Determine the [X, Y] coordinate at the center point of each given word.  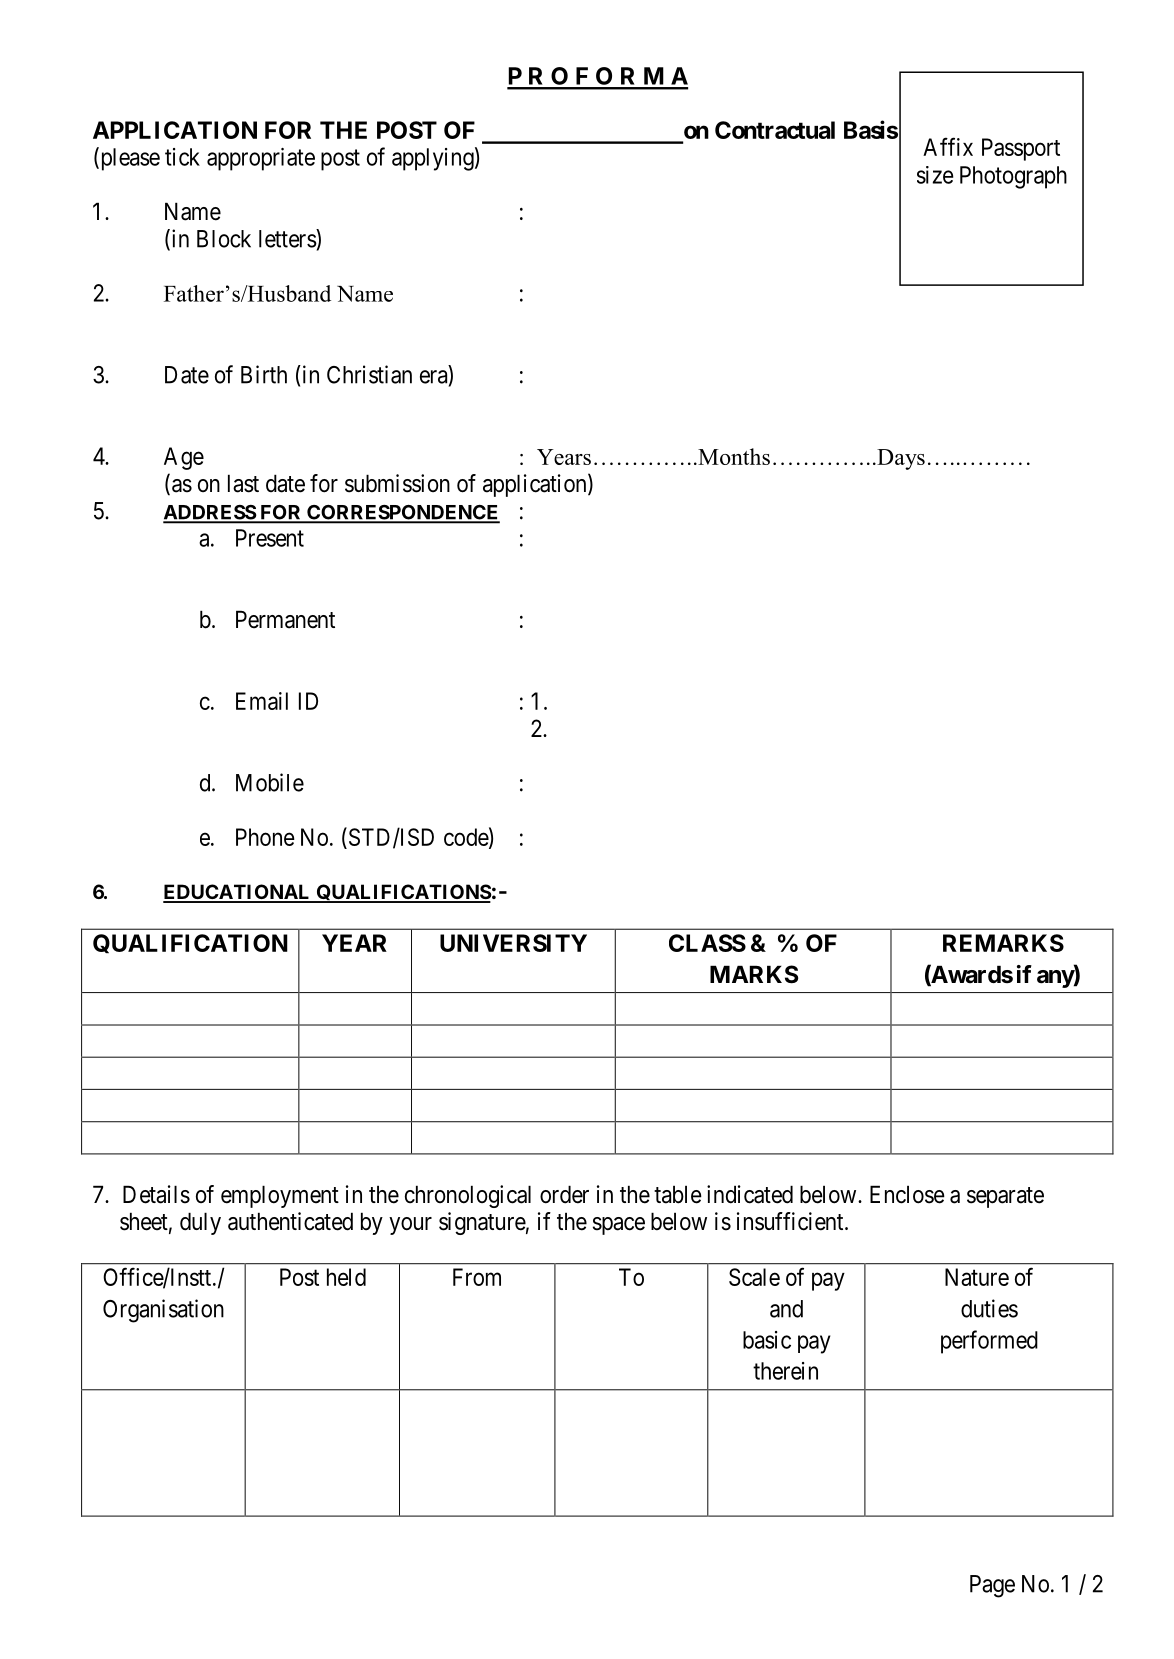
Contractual [775, 130]
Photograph [1013, 177]
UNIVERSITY [513, 943]
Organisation [163, 1311]
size [935, 175]
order [564, 1194]
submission [397, 483]
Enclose [907, 1194]
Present [270, 538]
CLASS [707, 943]
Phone [265, 837]
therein [785, 1371]
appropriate [261, 159]
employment [280, 1196]
